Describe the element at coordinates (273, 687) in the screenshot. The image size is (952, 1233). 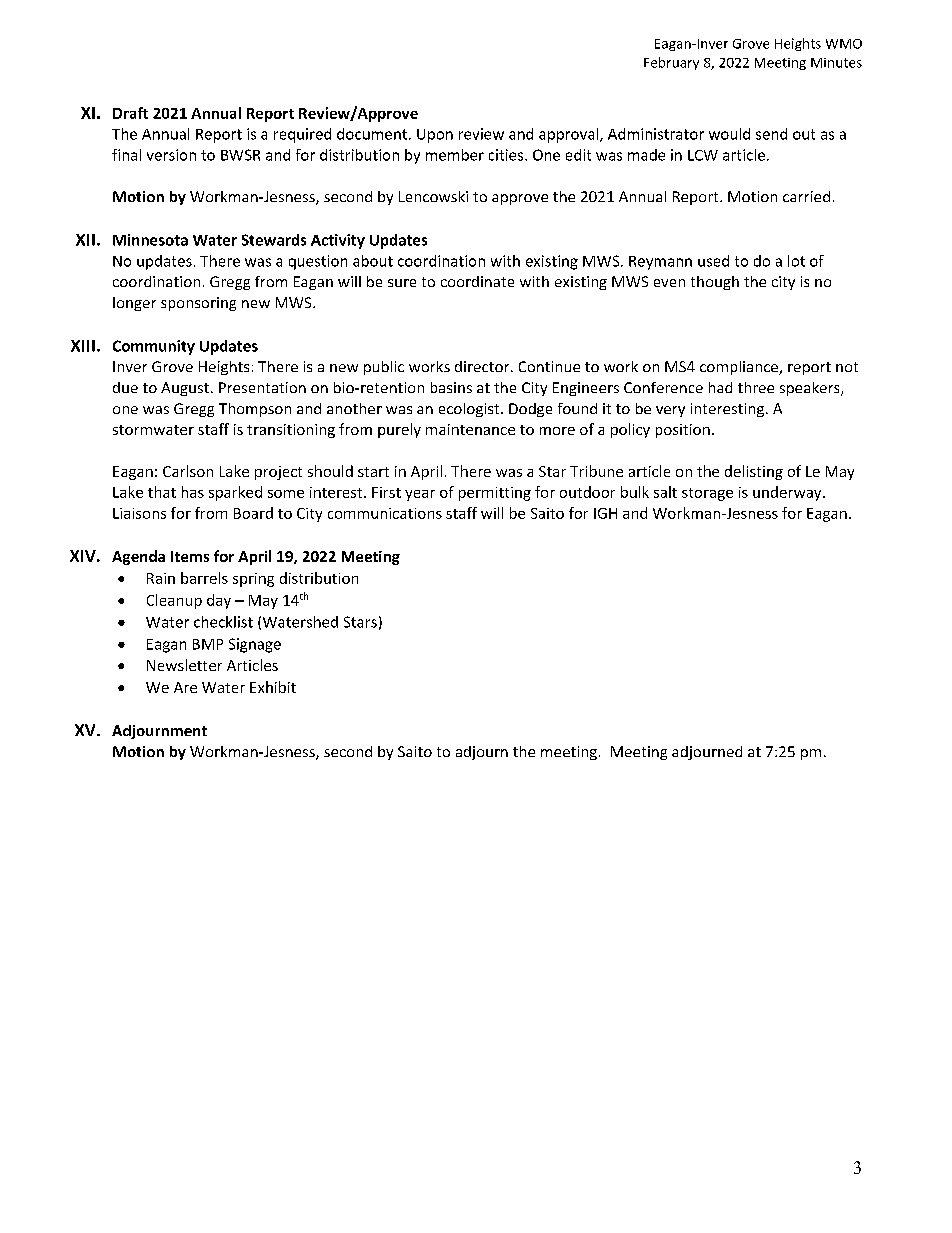
I see `Exhibit` at that location.
